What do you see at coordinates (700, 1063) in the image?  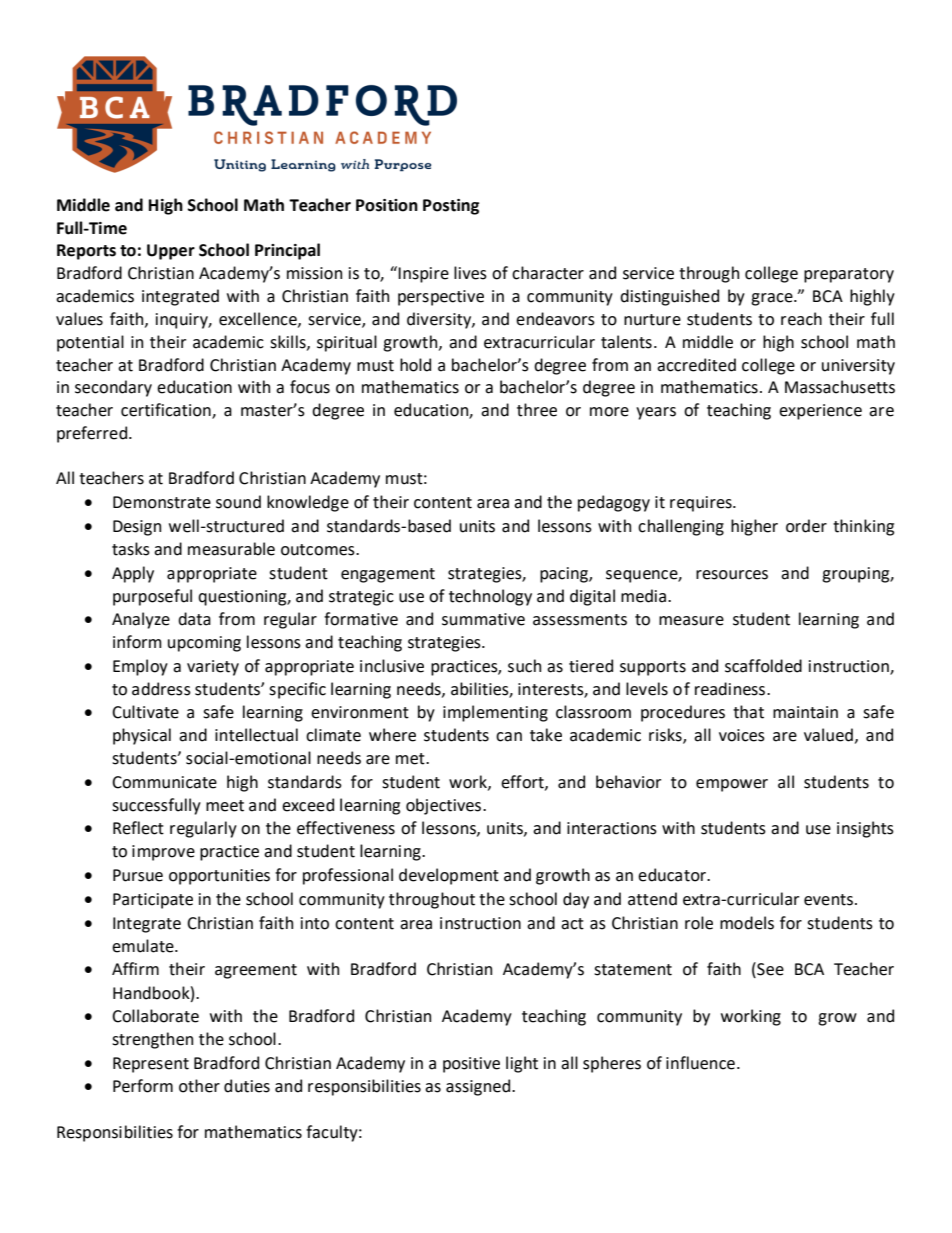 I see `influence` at bounding box center [700, 1063].
